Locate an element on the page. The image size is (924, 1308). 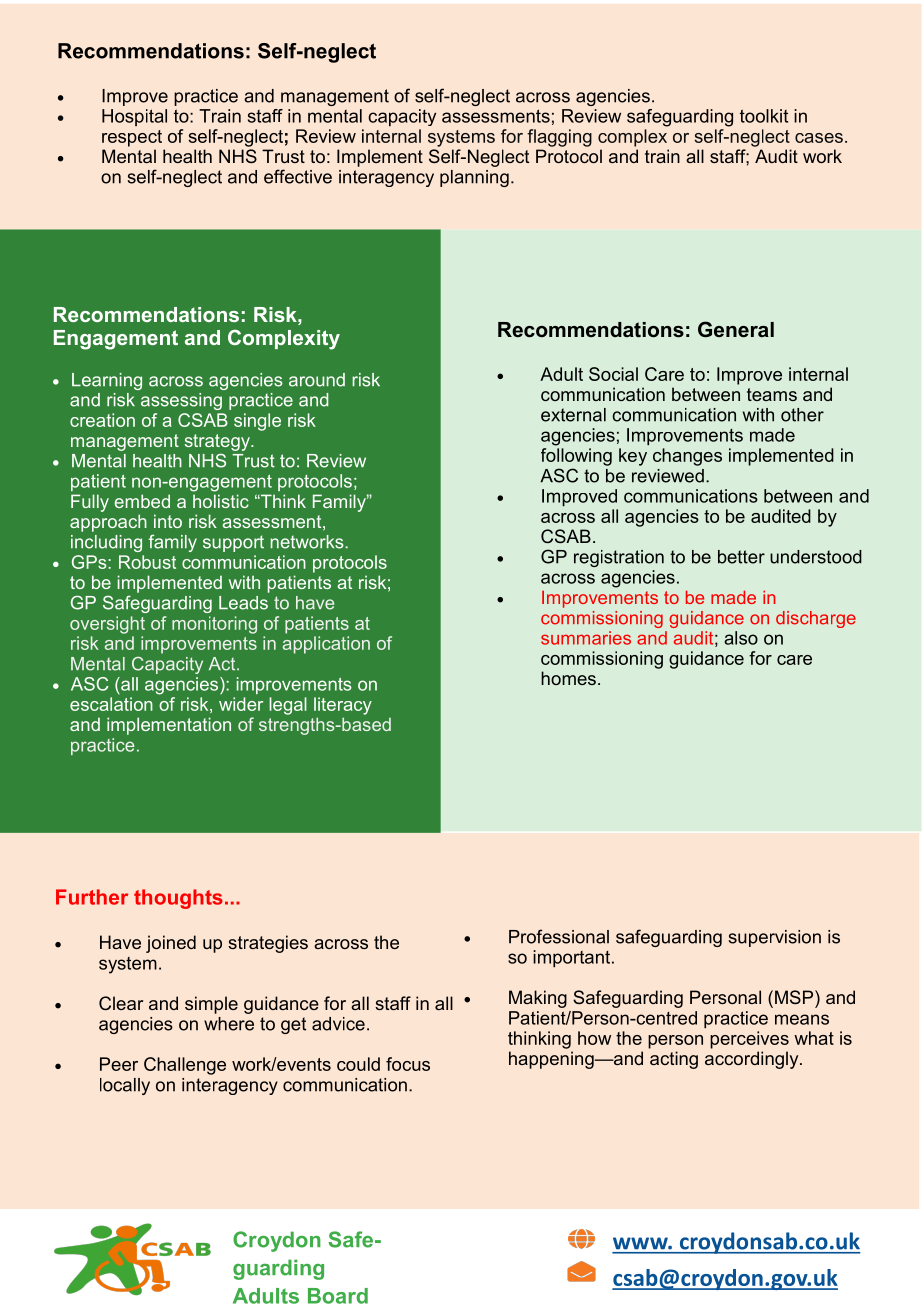
respect is located at coordinates (132, 138).
